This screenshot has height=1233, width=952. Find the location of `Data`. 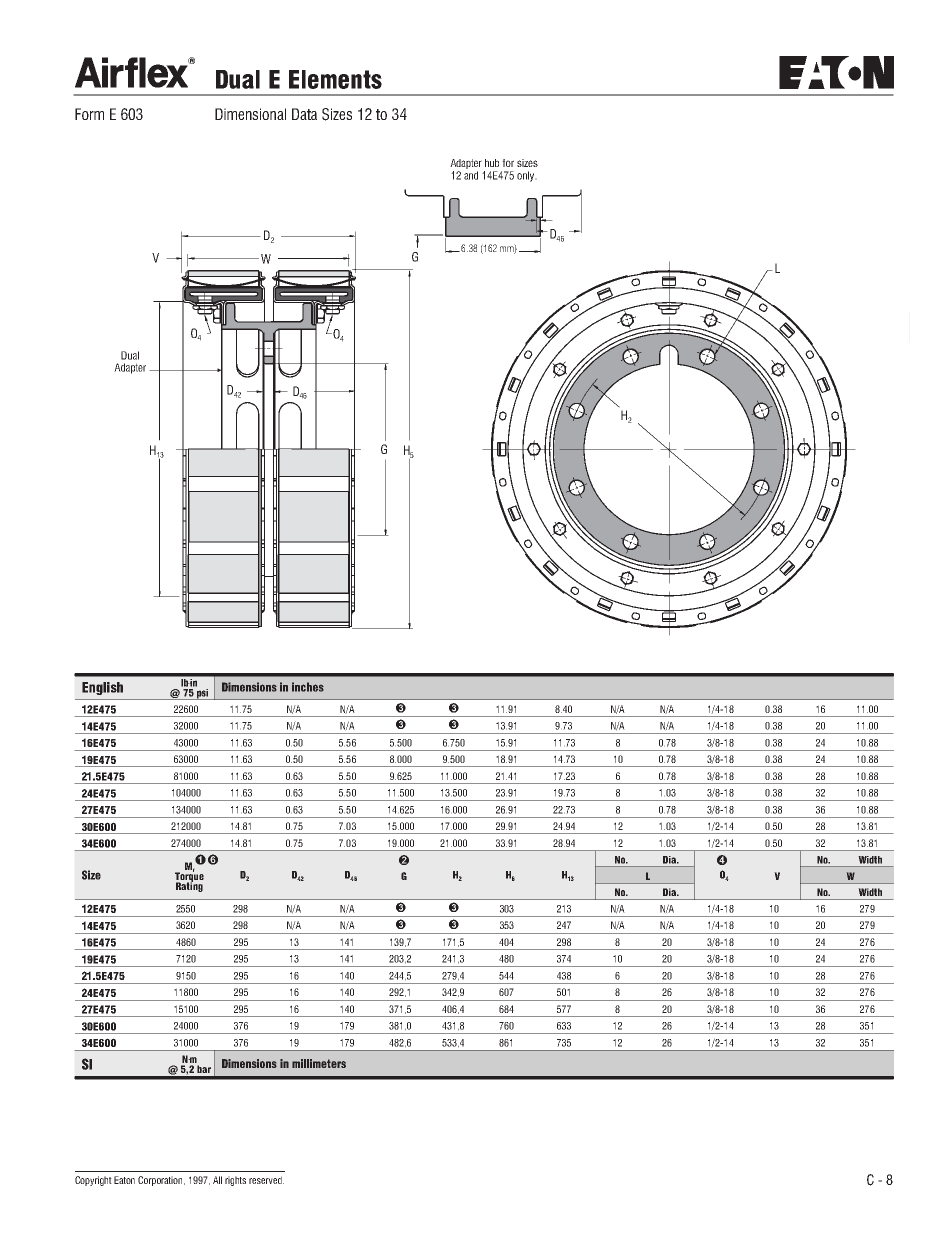

Data is located at coordinates (304, 114).
